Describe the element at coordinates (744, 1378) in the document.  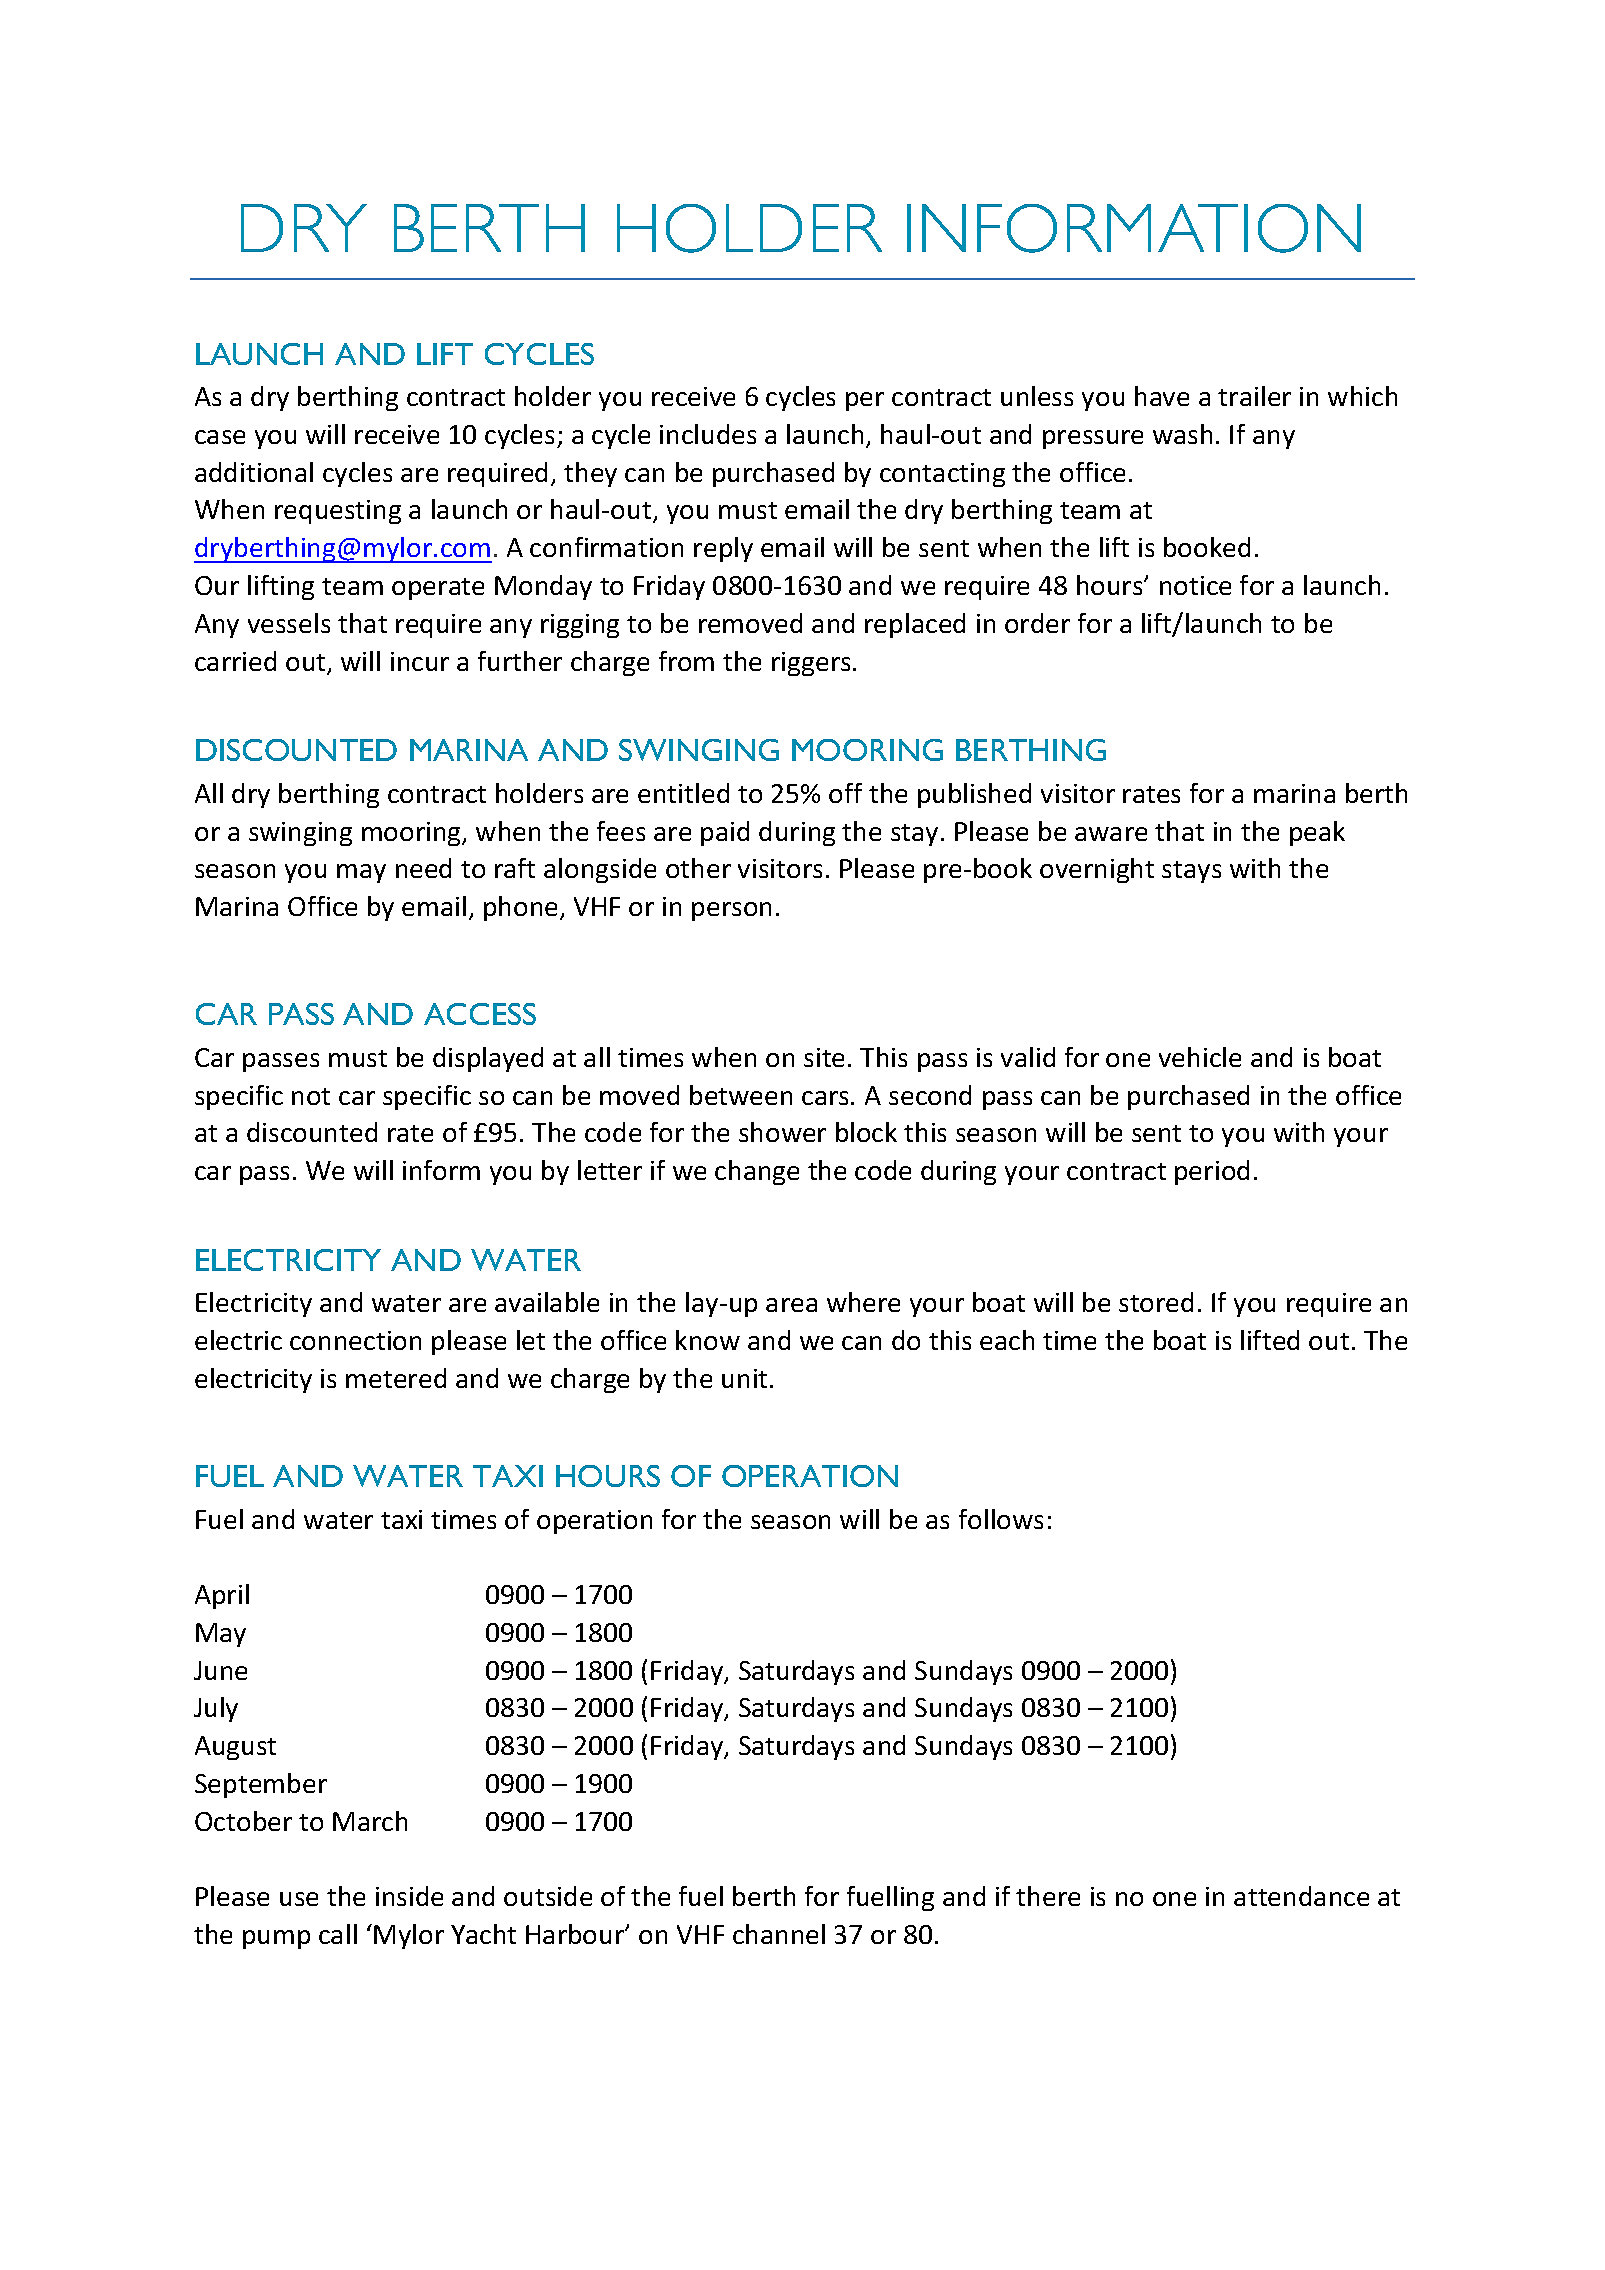
I see `unit` at that location.
